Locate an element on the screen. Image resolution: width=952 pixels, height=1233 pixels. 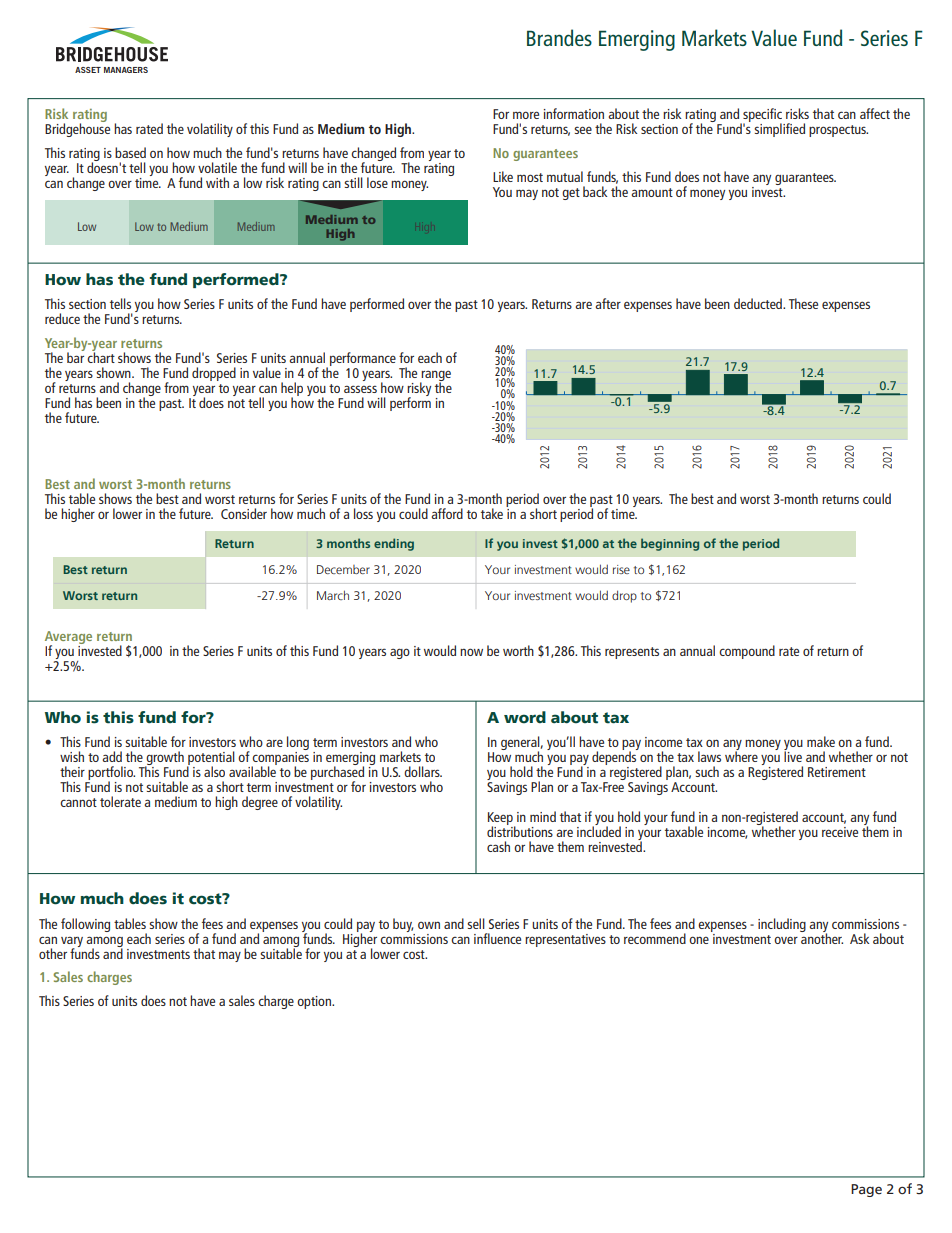
prospectus is located at coordinates (838, 131).
